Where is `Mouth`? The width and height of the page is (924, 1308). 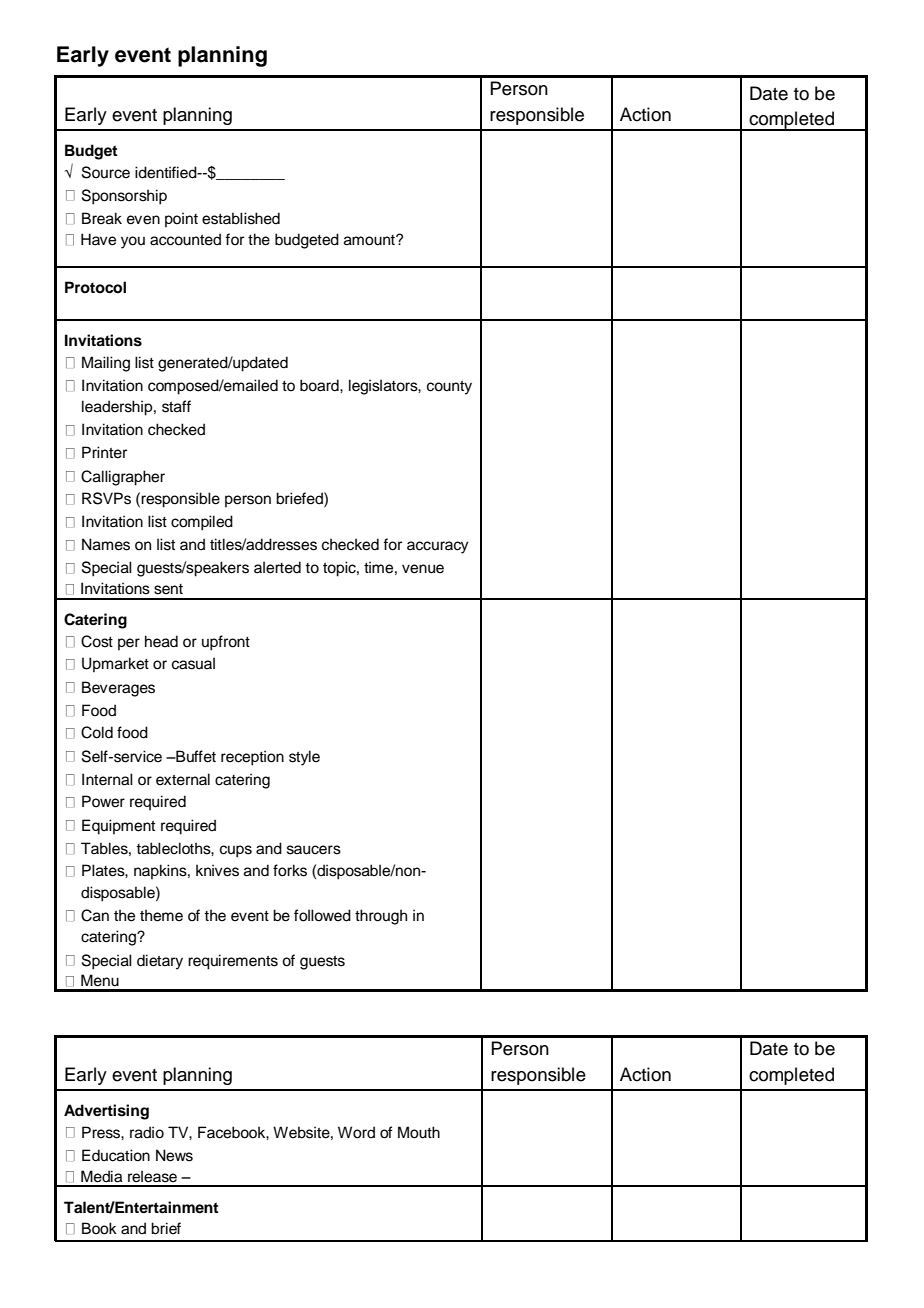 Mouth is located at coordinates (419, 1132).
